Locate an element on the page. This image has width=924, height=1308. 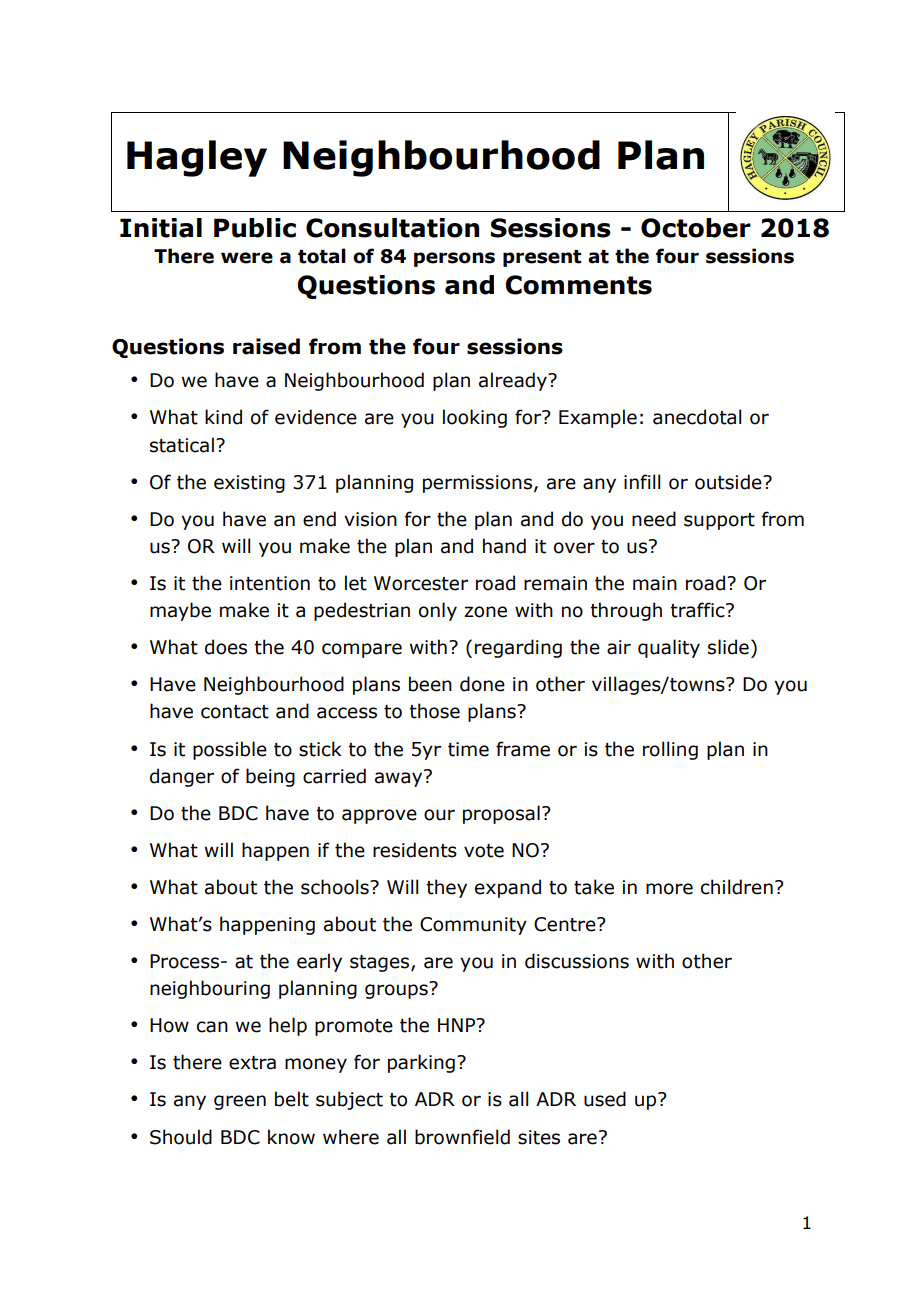
rolling is located at coordinates (670, 750).
